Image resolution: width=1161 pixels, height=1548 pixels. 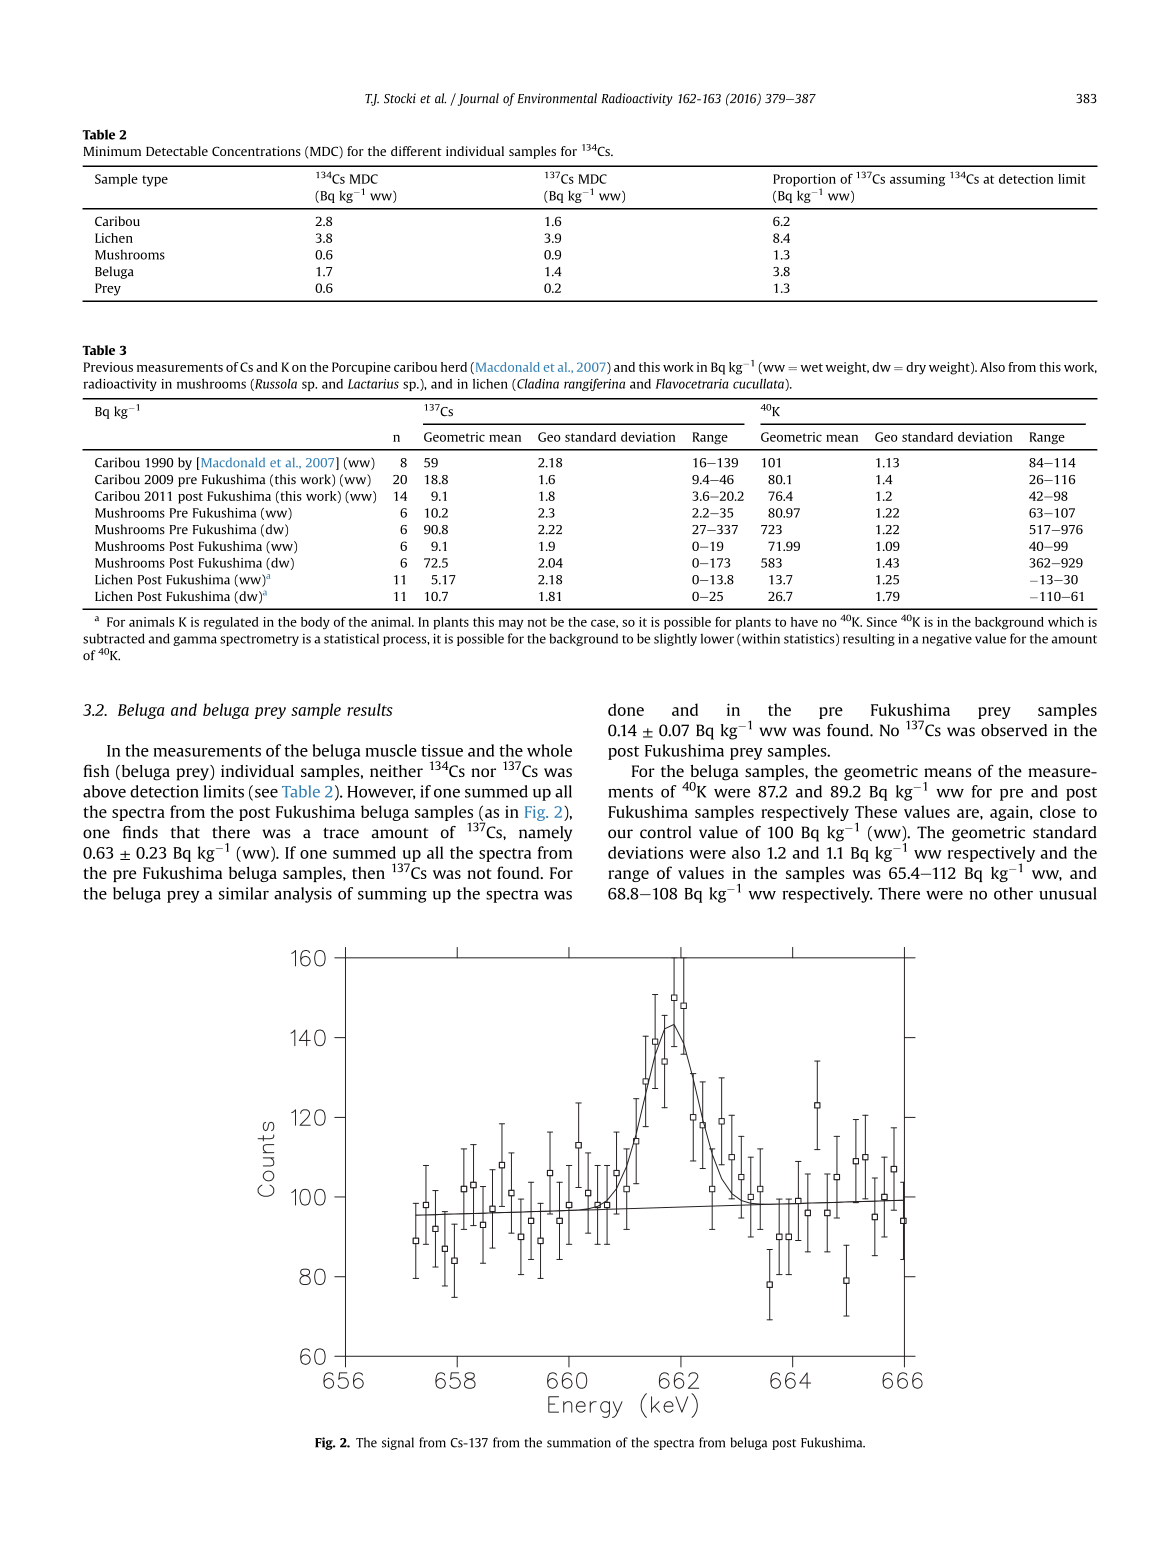 What do you see at coordinates (557, 98) in the image?
I see `Environmental` at bounding box center [557, 98].
